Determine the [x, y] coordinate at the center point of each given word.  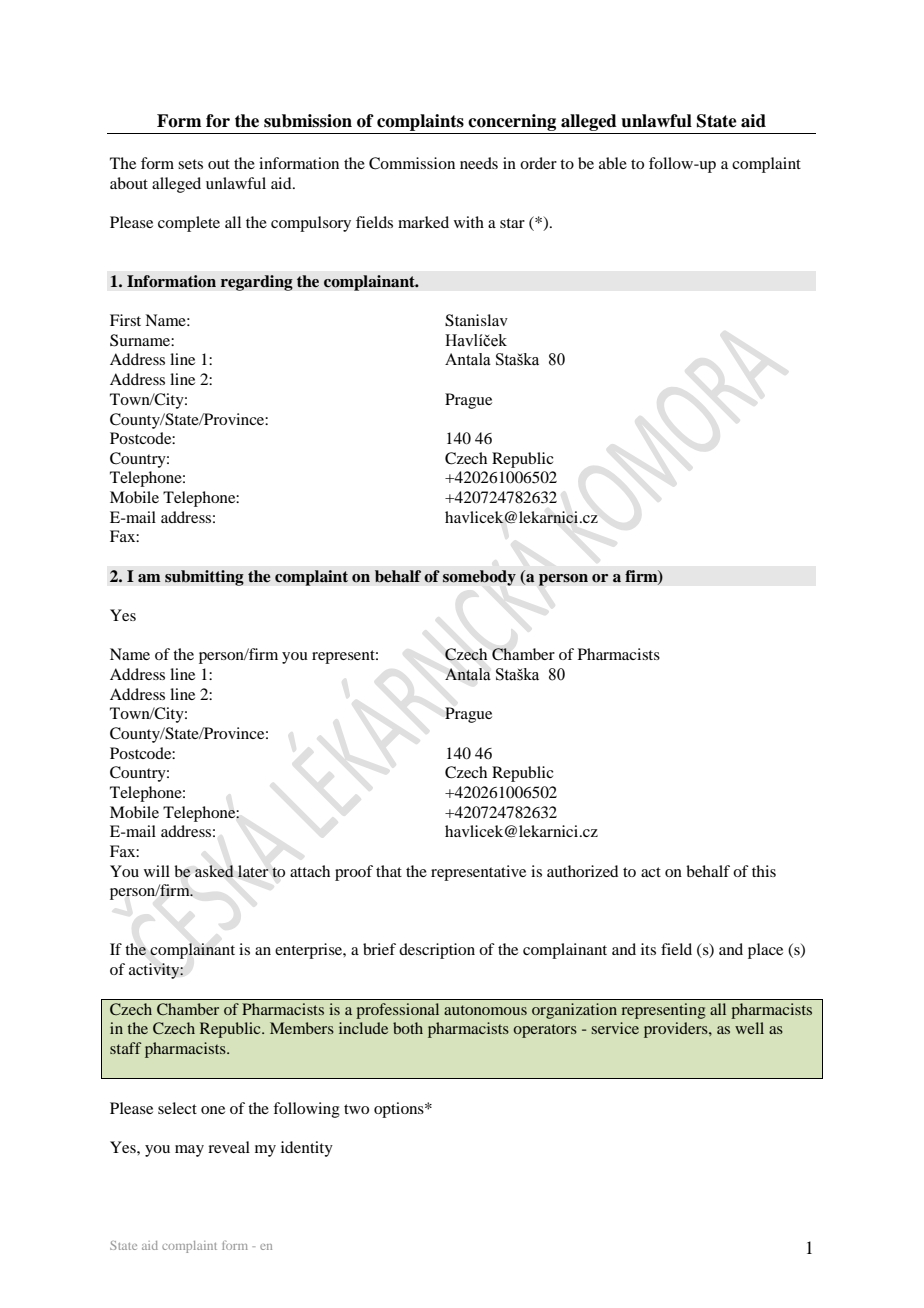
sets [190, 164]
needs [479, 163]
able [613, 163]
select [177, 1108]
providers [677, 1030]
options [400, 1110]
